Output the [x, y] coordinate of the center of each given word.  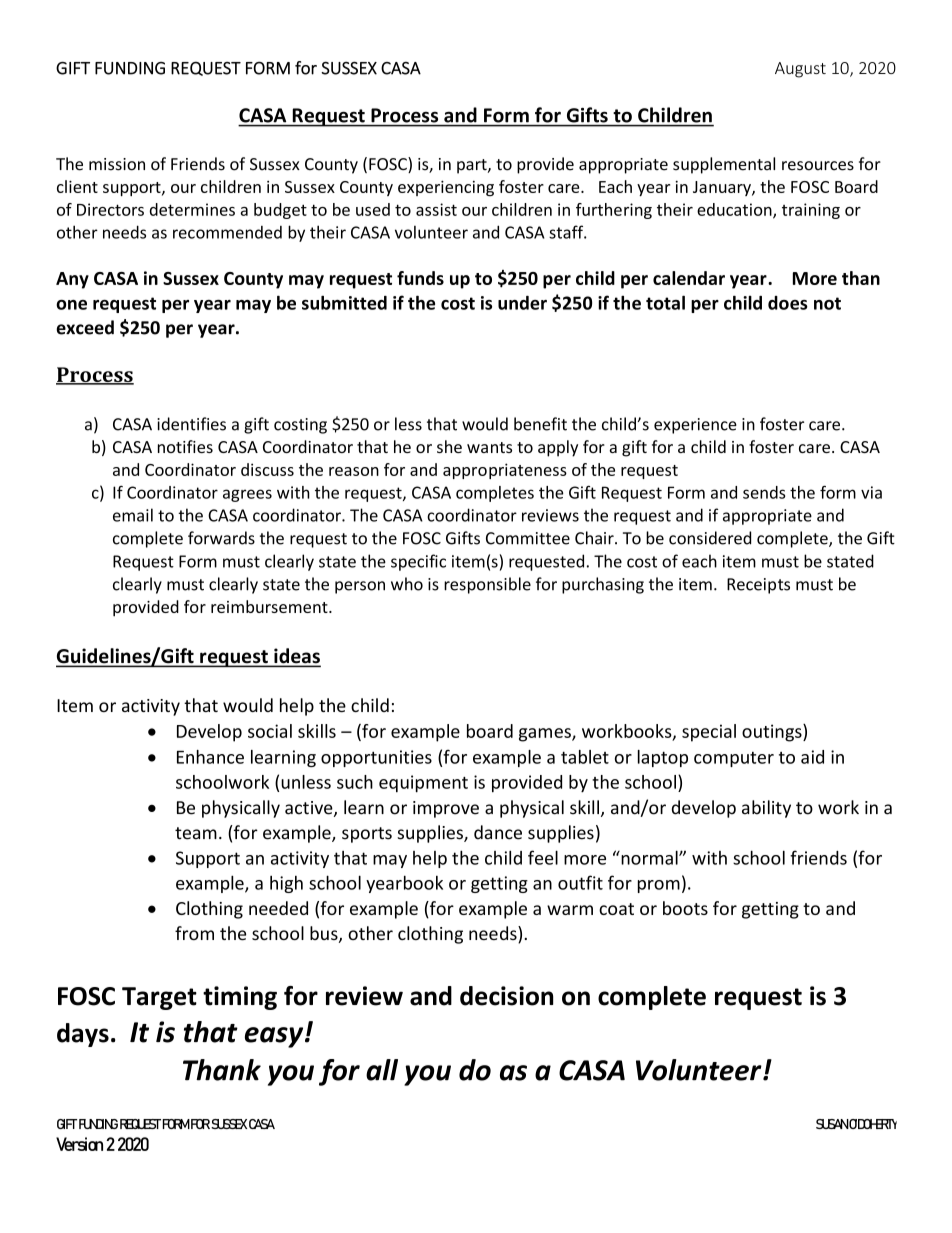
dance [498, 832]
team [196, 833]
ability [766, 809]
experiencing [446, 188]
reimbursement [270, 606]
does [788, 303]
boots [685, 908]
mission [117, 164]
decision [506, 996]
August [800, 70]
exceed [85, 327]
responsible [487, 585]
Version [79, 1144]
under [522, 303]
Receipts [758, 586]
